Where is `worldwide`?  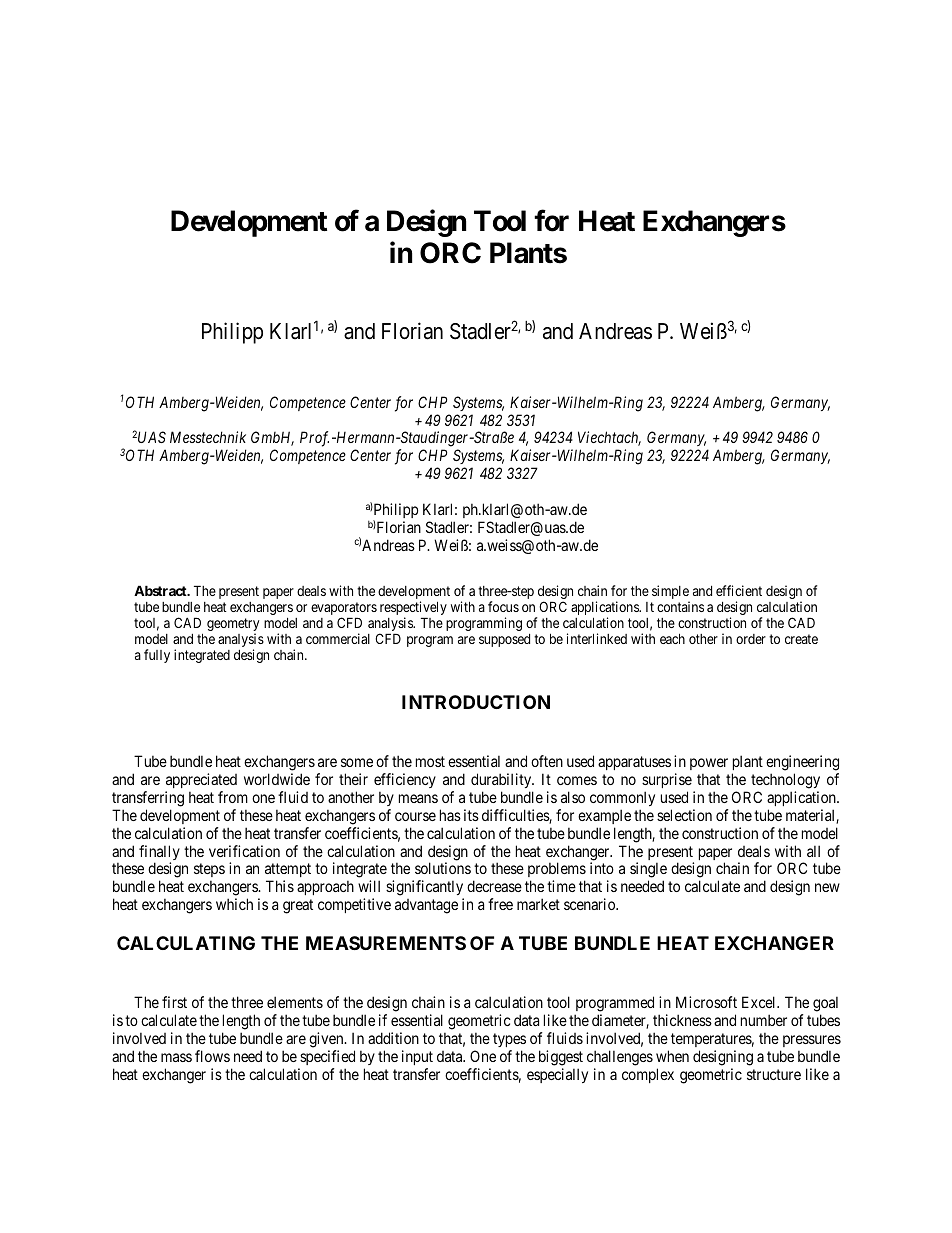 worldwide is located at coordinates (277, 779).
